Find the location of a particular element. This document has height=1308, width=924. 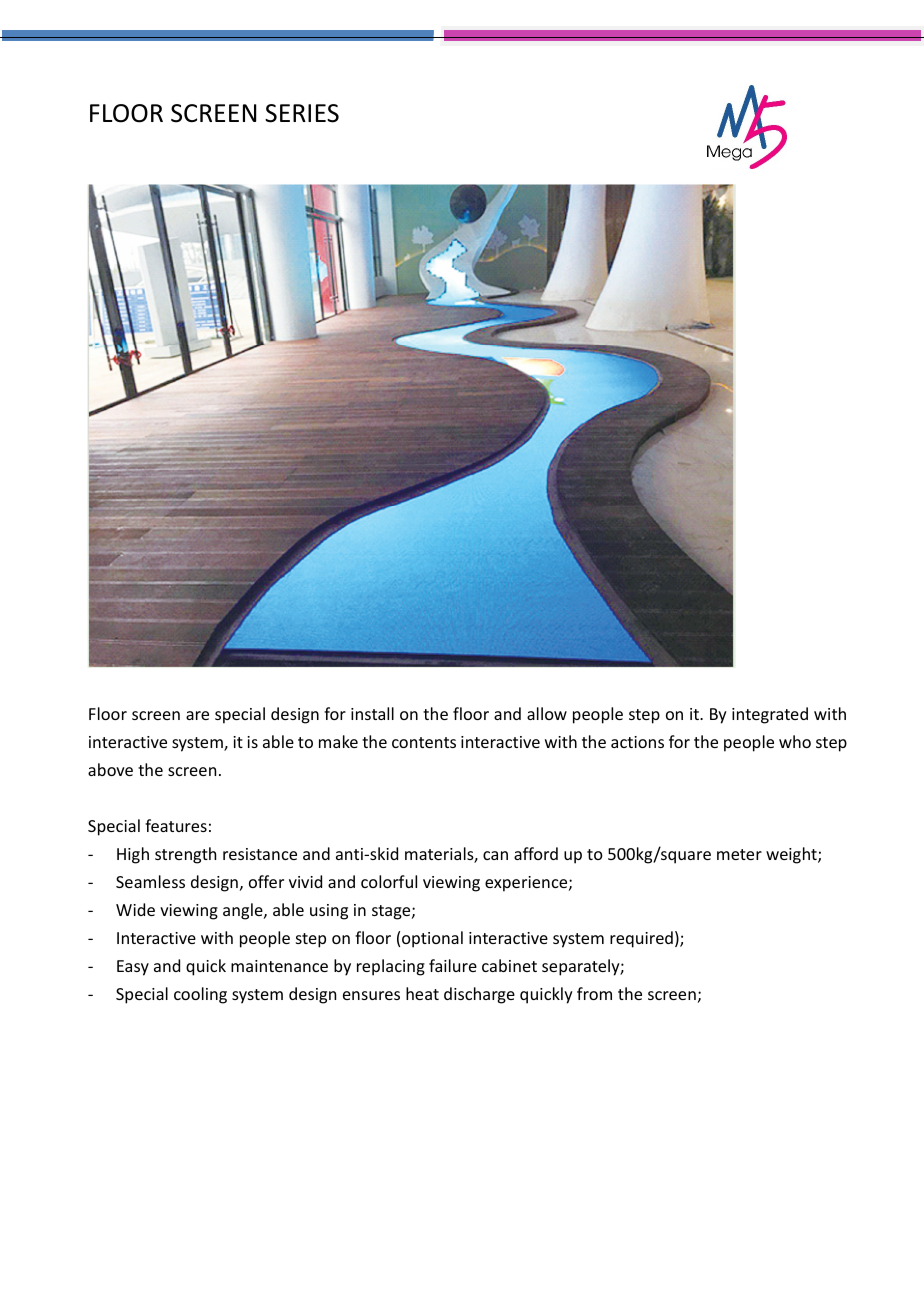

allow is located at coordinates (547, 713).
